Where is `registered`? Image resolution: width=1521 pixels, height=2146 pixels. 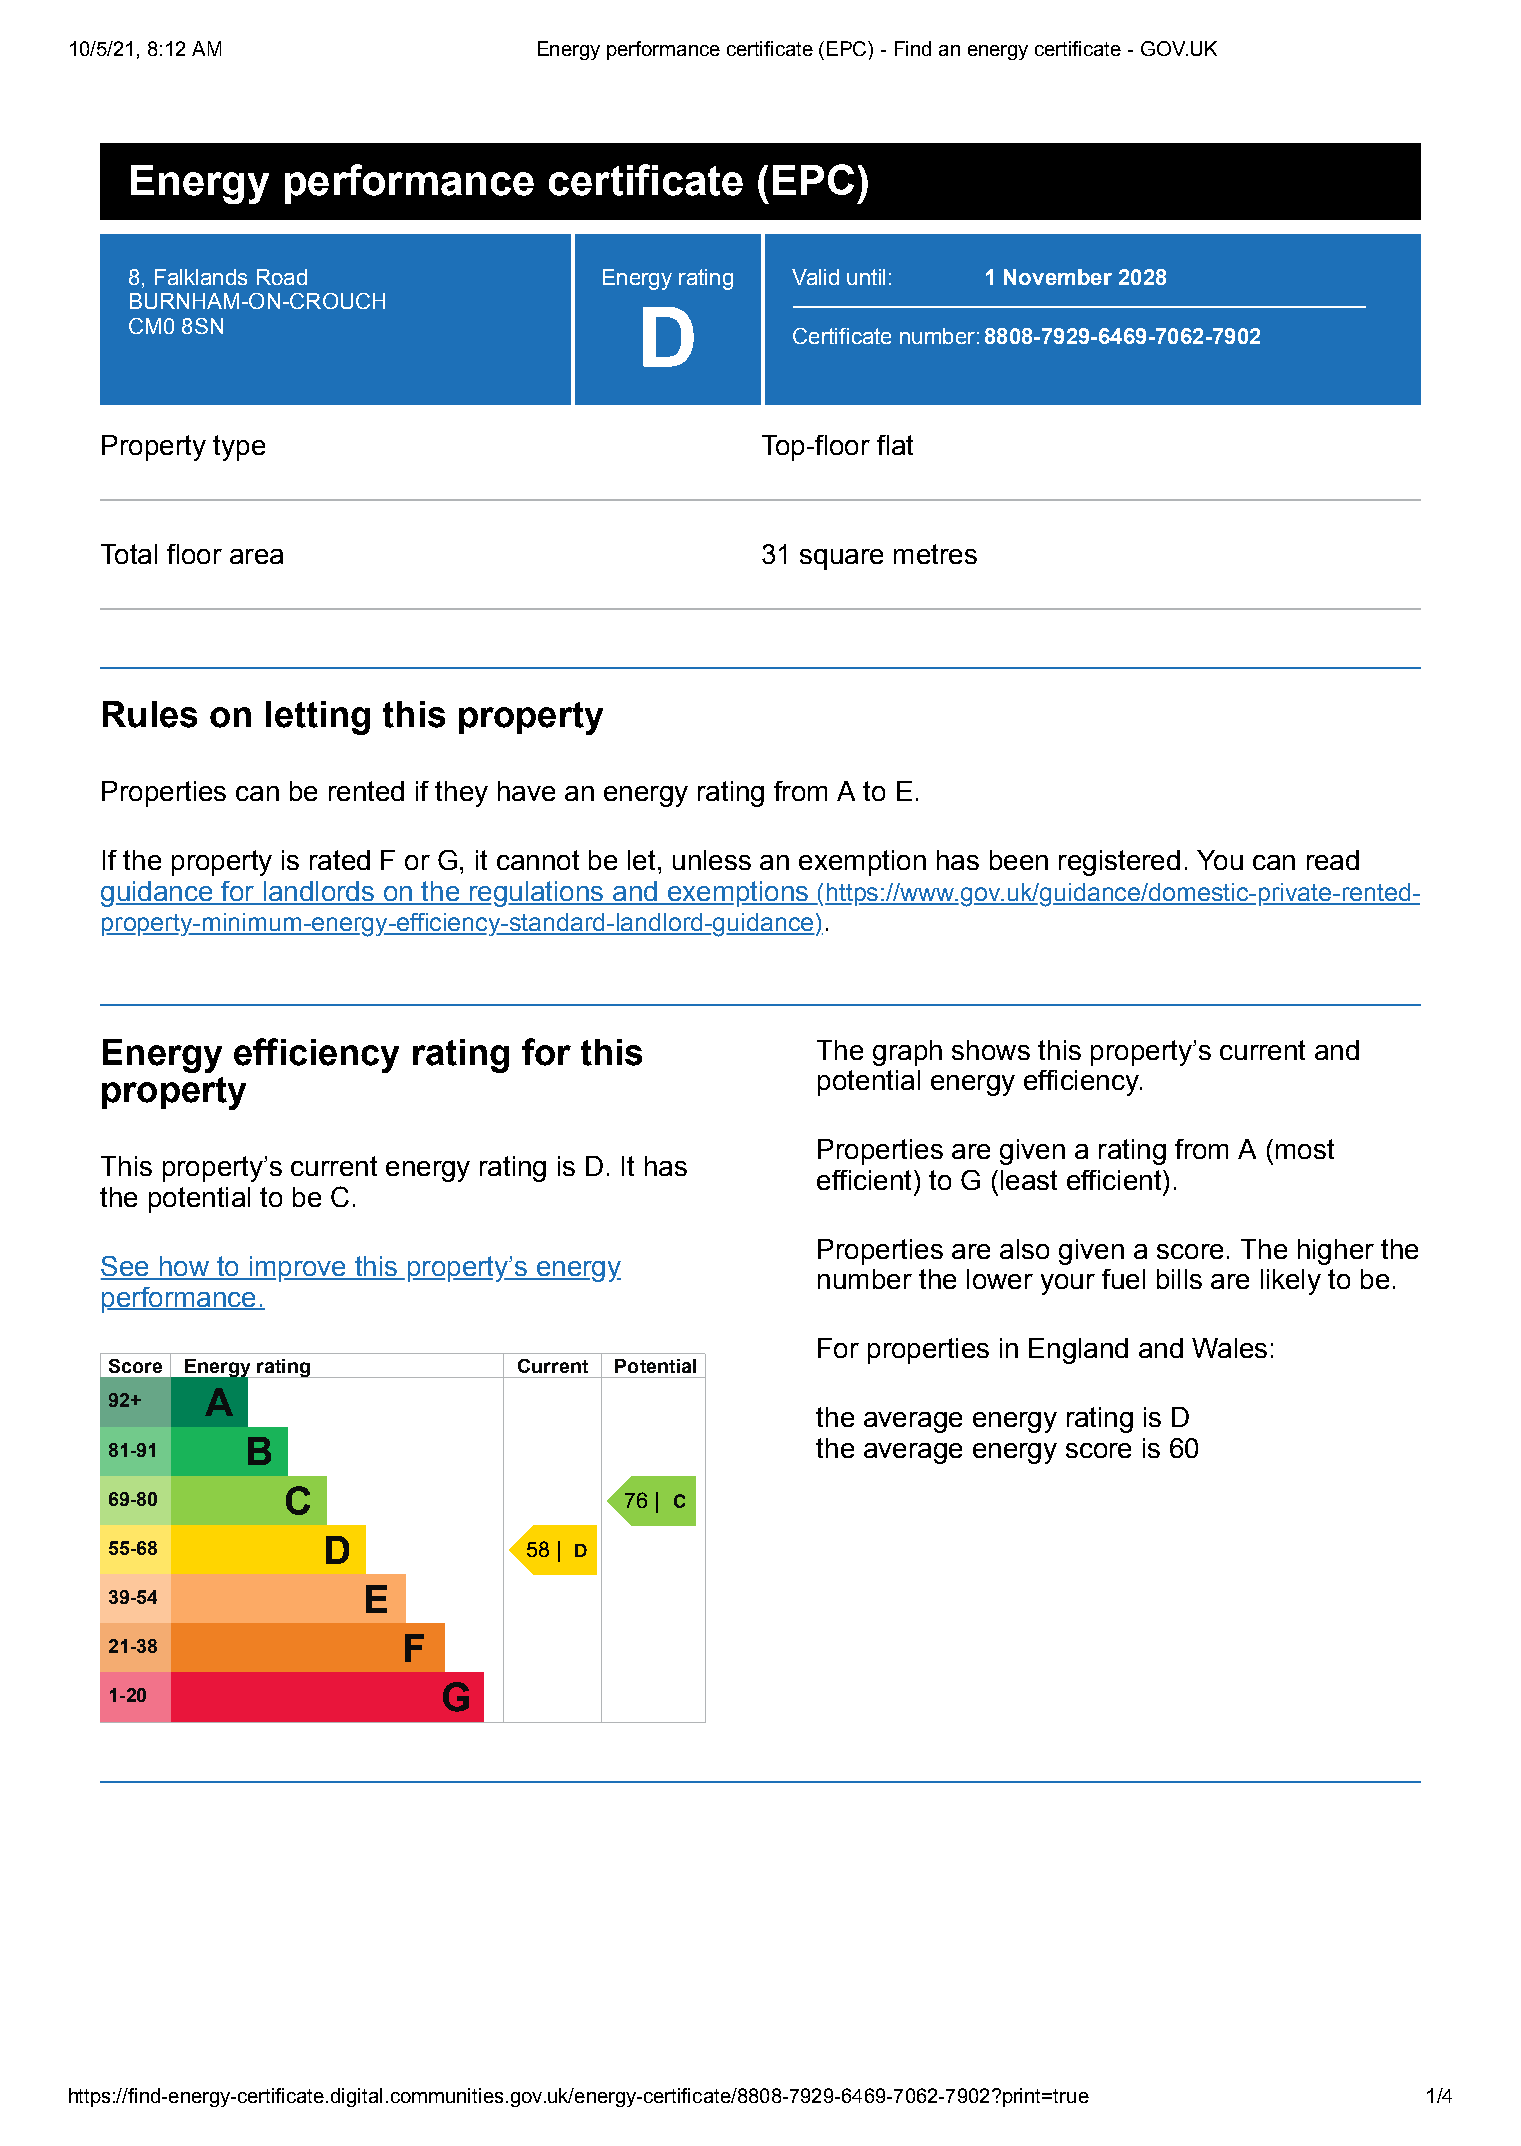 registered is located at coordinates (1119, 863).
